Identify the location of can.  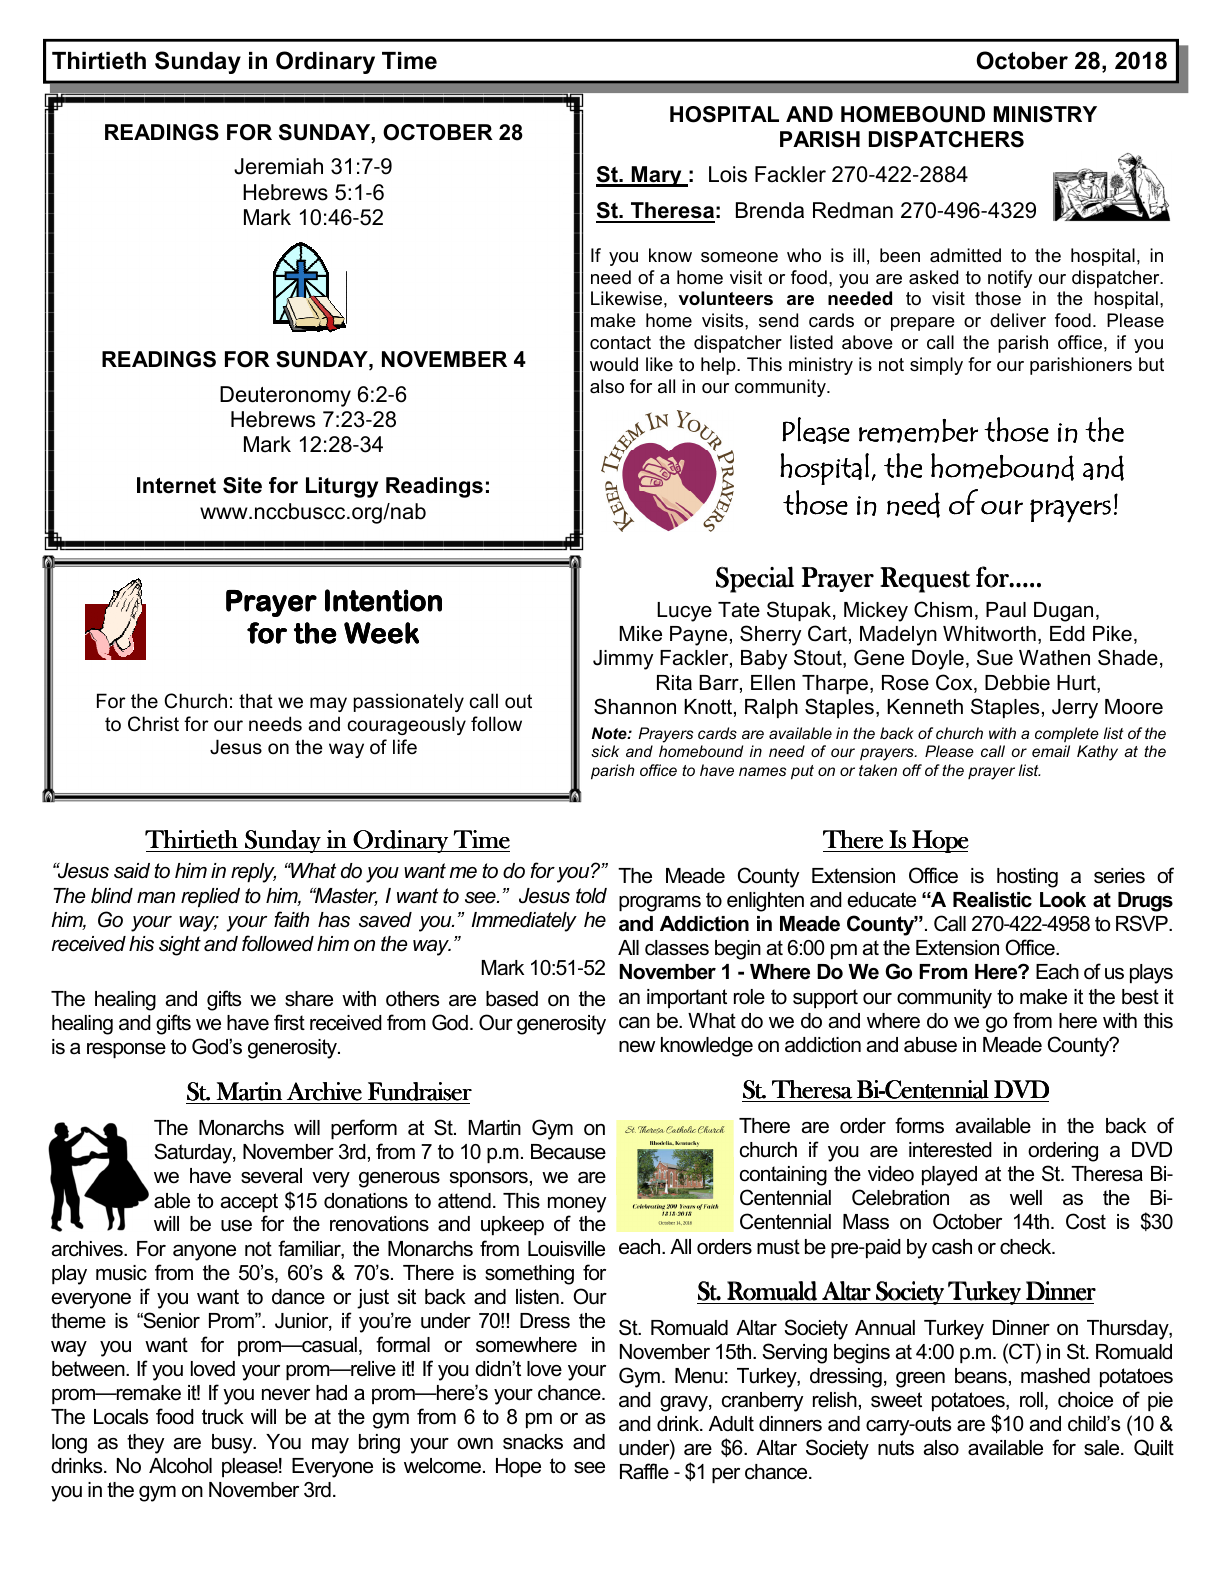
(634, 1023).
